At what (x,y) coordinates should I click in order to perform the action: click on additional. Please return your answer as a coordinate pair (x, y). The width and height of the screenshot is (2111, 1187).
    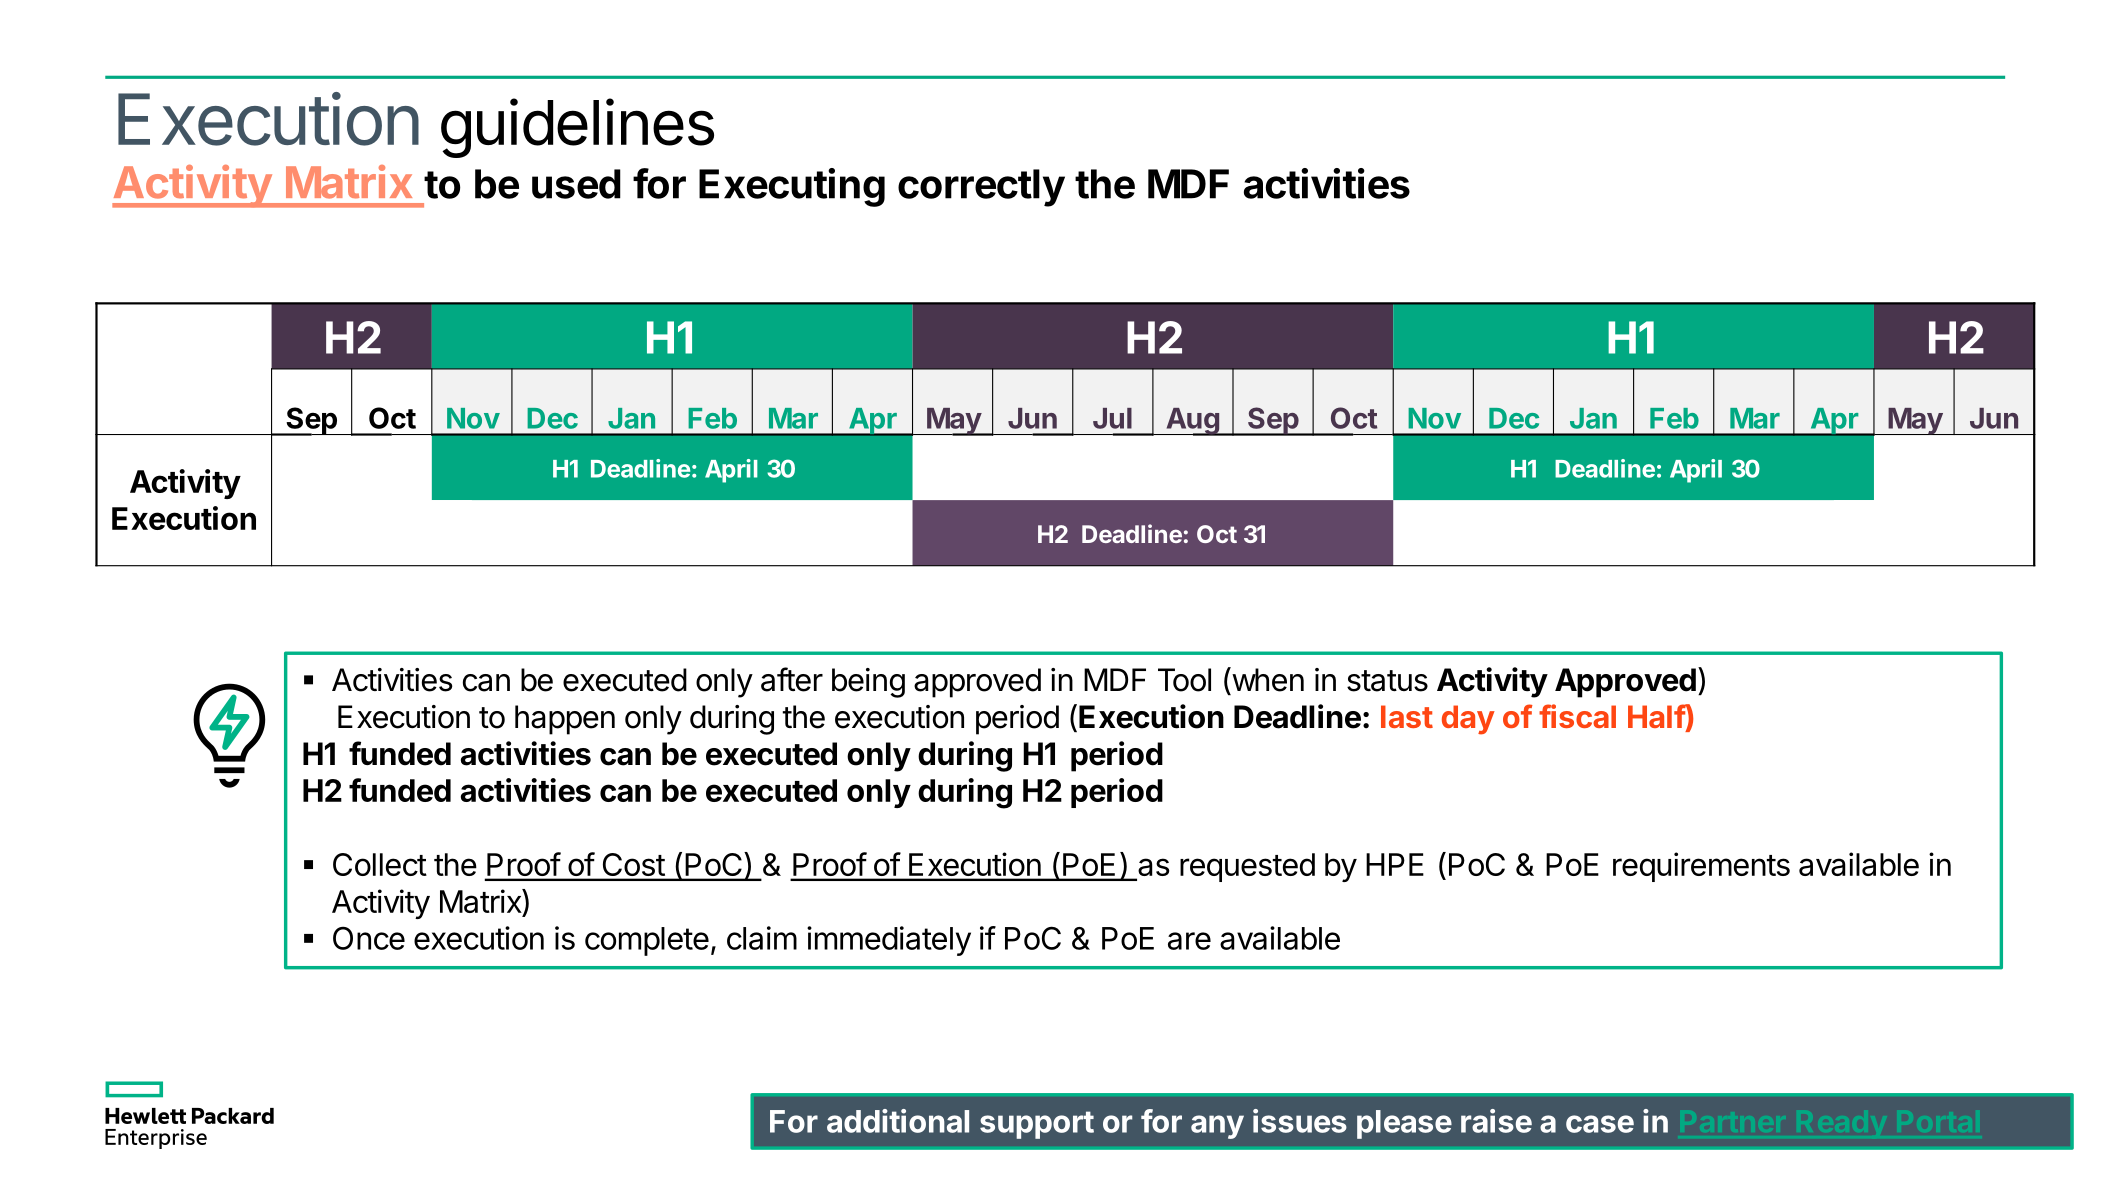
    Looking at the image, I should click on (898, 1121).
